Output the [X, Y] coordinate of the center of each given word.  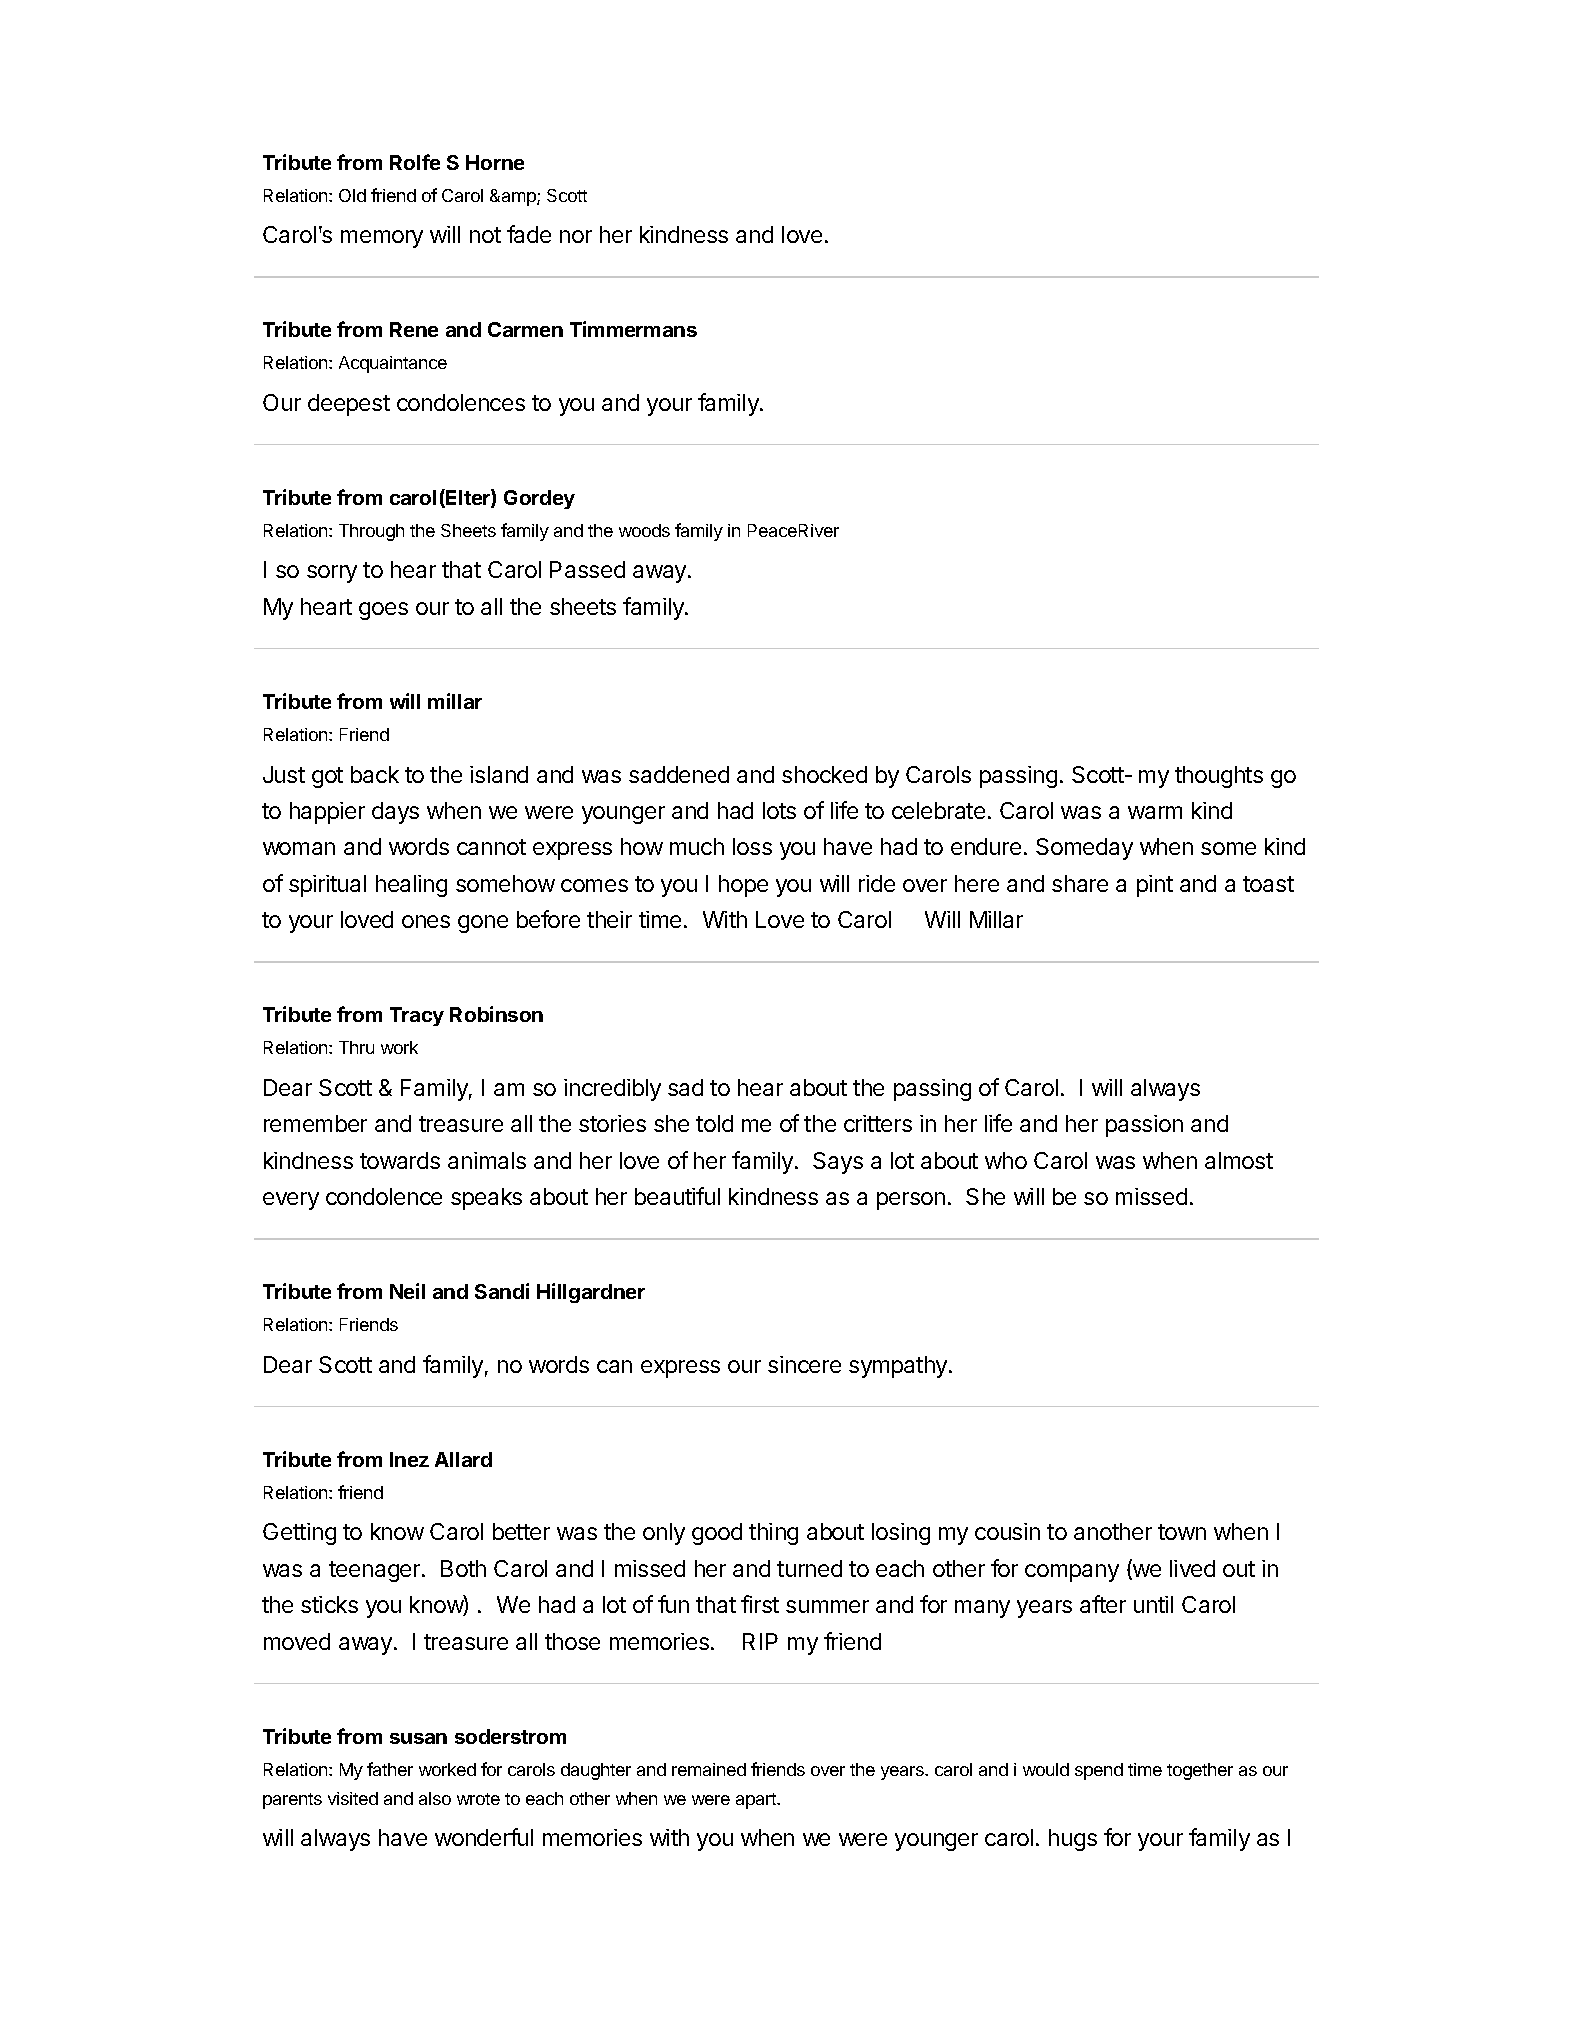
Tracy [417, 1016]
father [390, 1769]
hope [743, 886]
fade [529, 234]
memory [382, 239]
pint [1155, 886]
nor [576, 236]
